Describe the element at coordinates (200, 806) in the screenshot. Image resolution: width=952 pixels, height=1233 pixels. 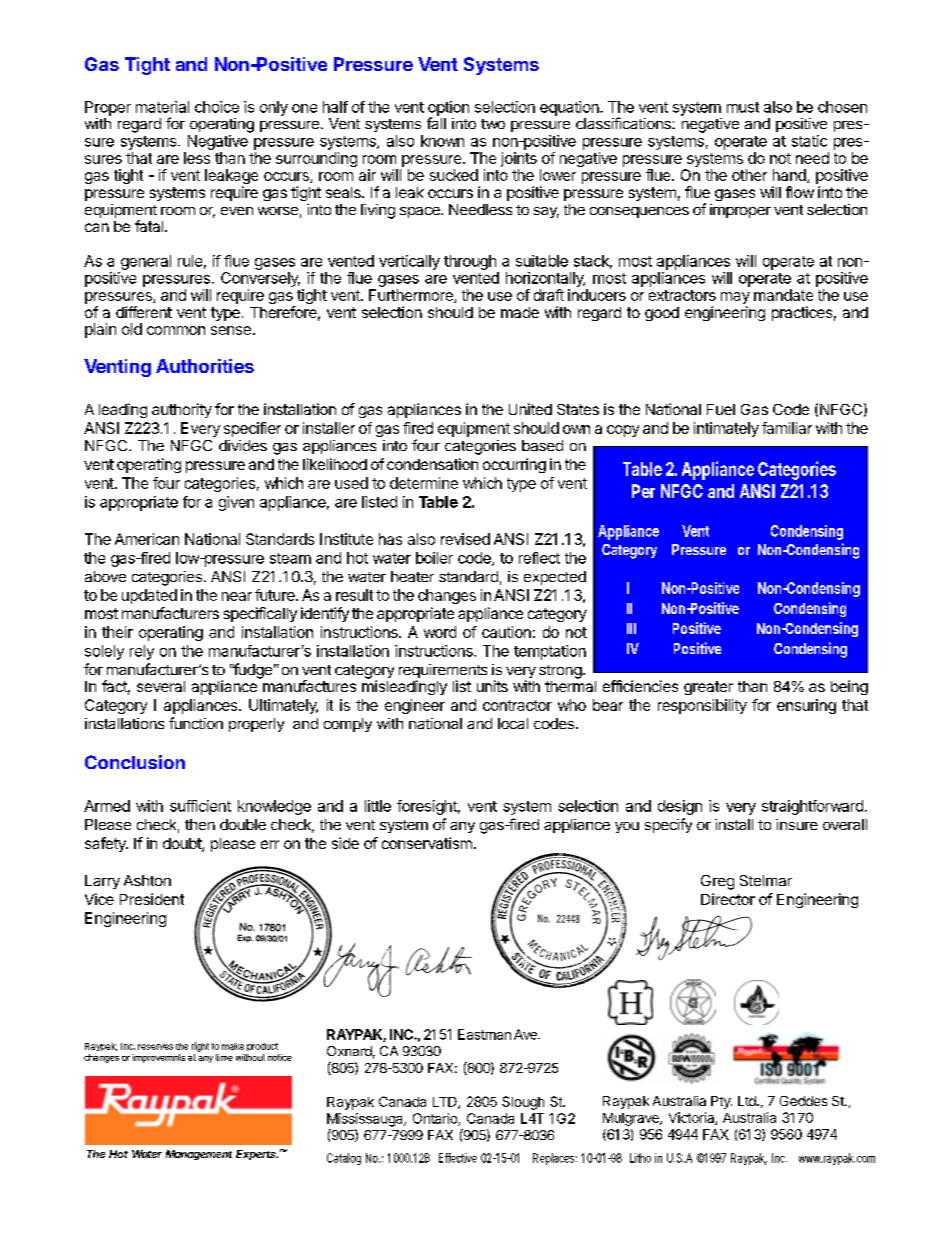
I see `sufficient` at that location.
